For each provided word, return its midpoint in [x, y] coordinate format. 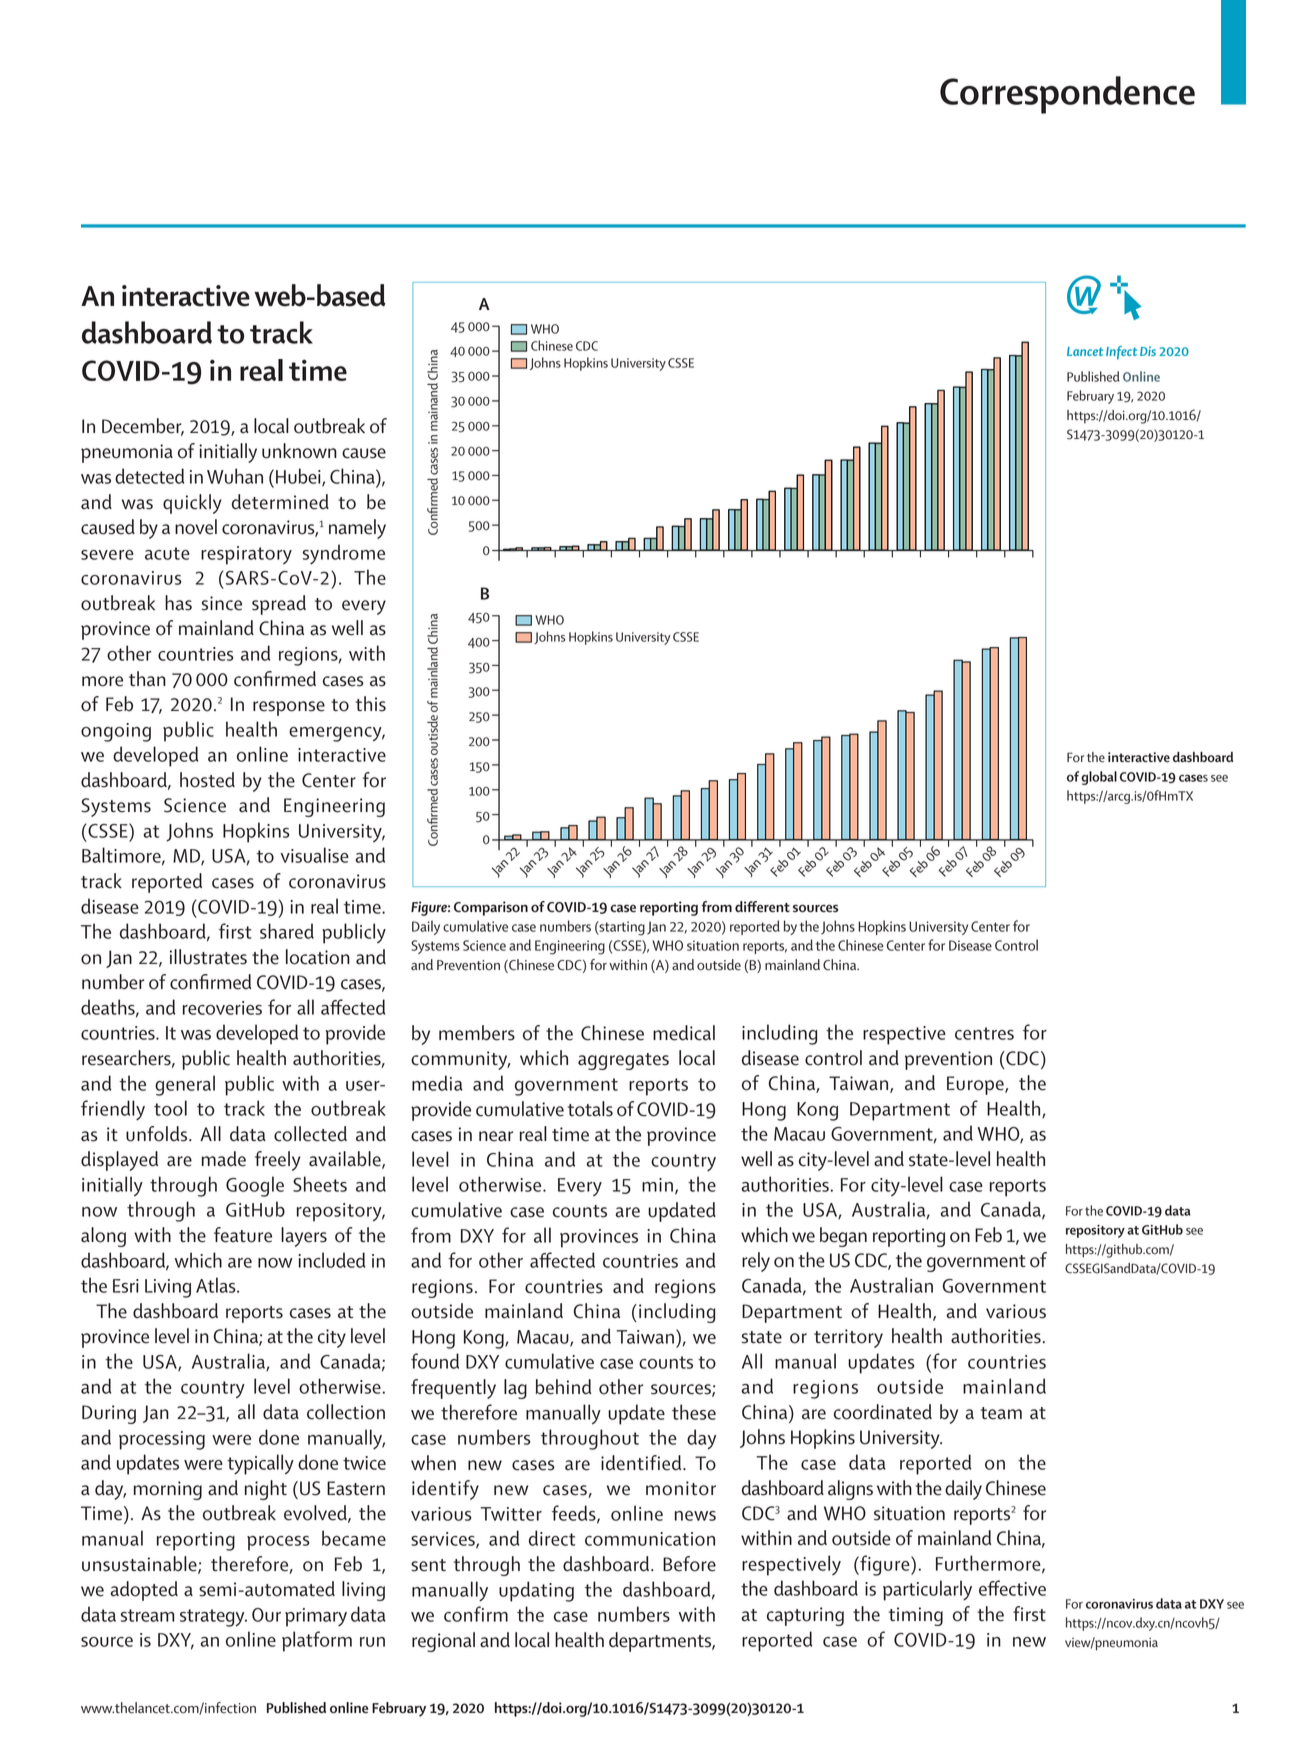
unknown [299, 451]
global [1099, 778]
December [143, 427]
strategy [213, 1618]
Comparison [491, 908]
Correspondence [1067, 95]
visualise [315, 855]
